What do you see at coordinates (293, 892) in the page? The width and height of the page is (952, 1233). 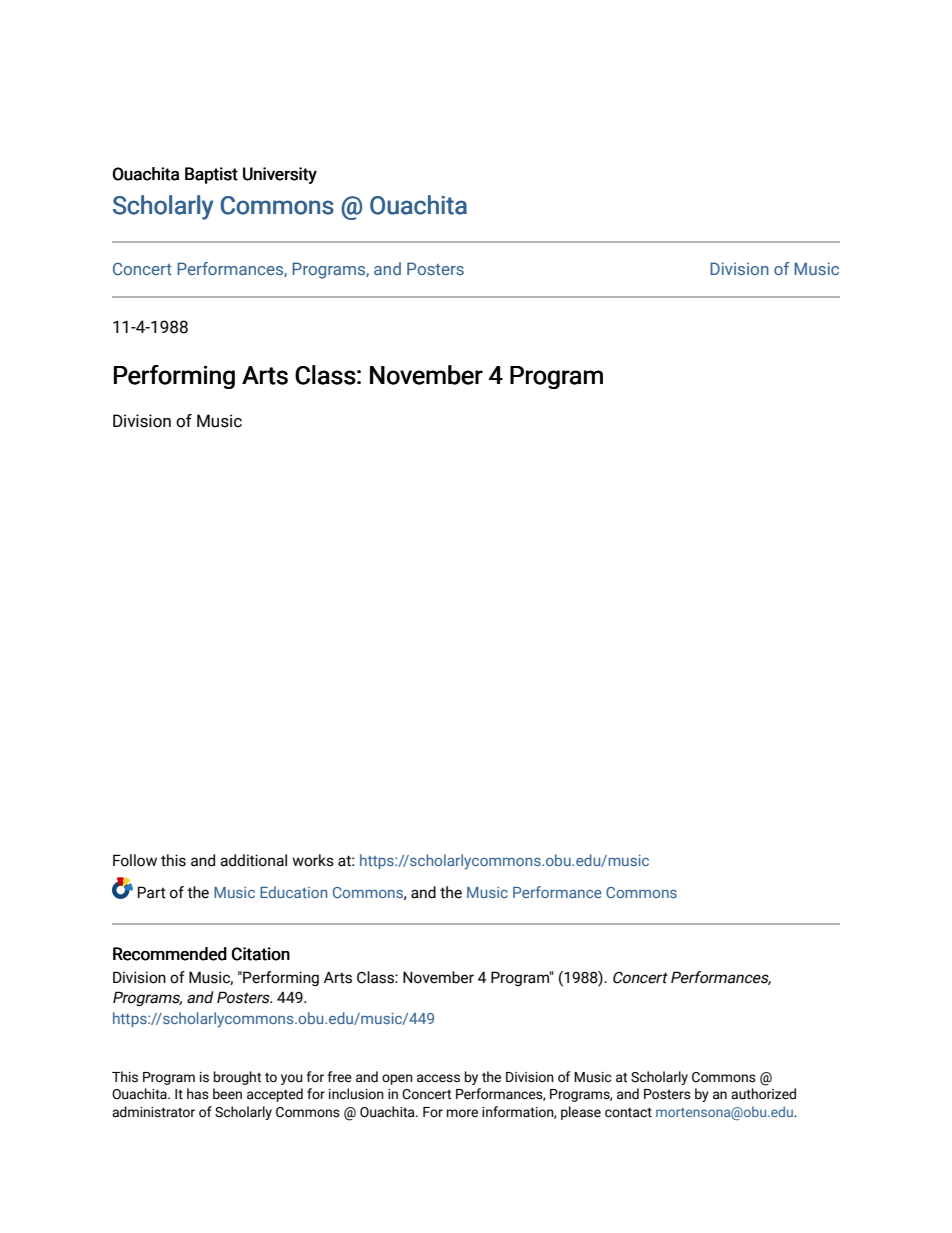 I see `Education` at bounding box center [293, 892].
